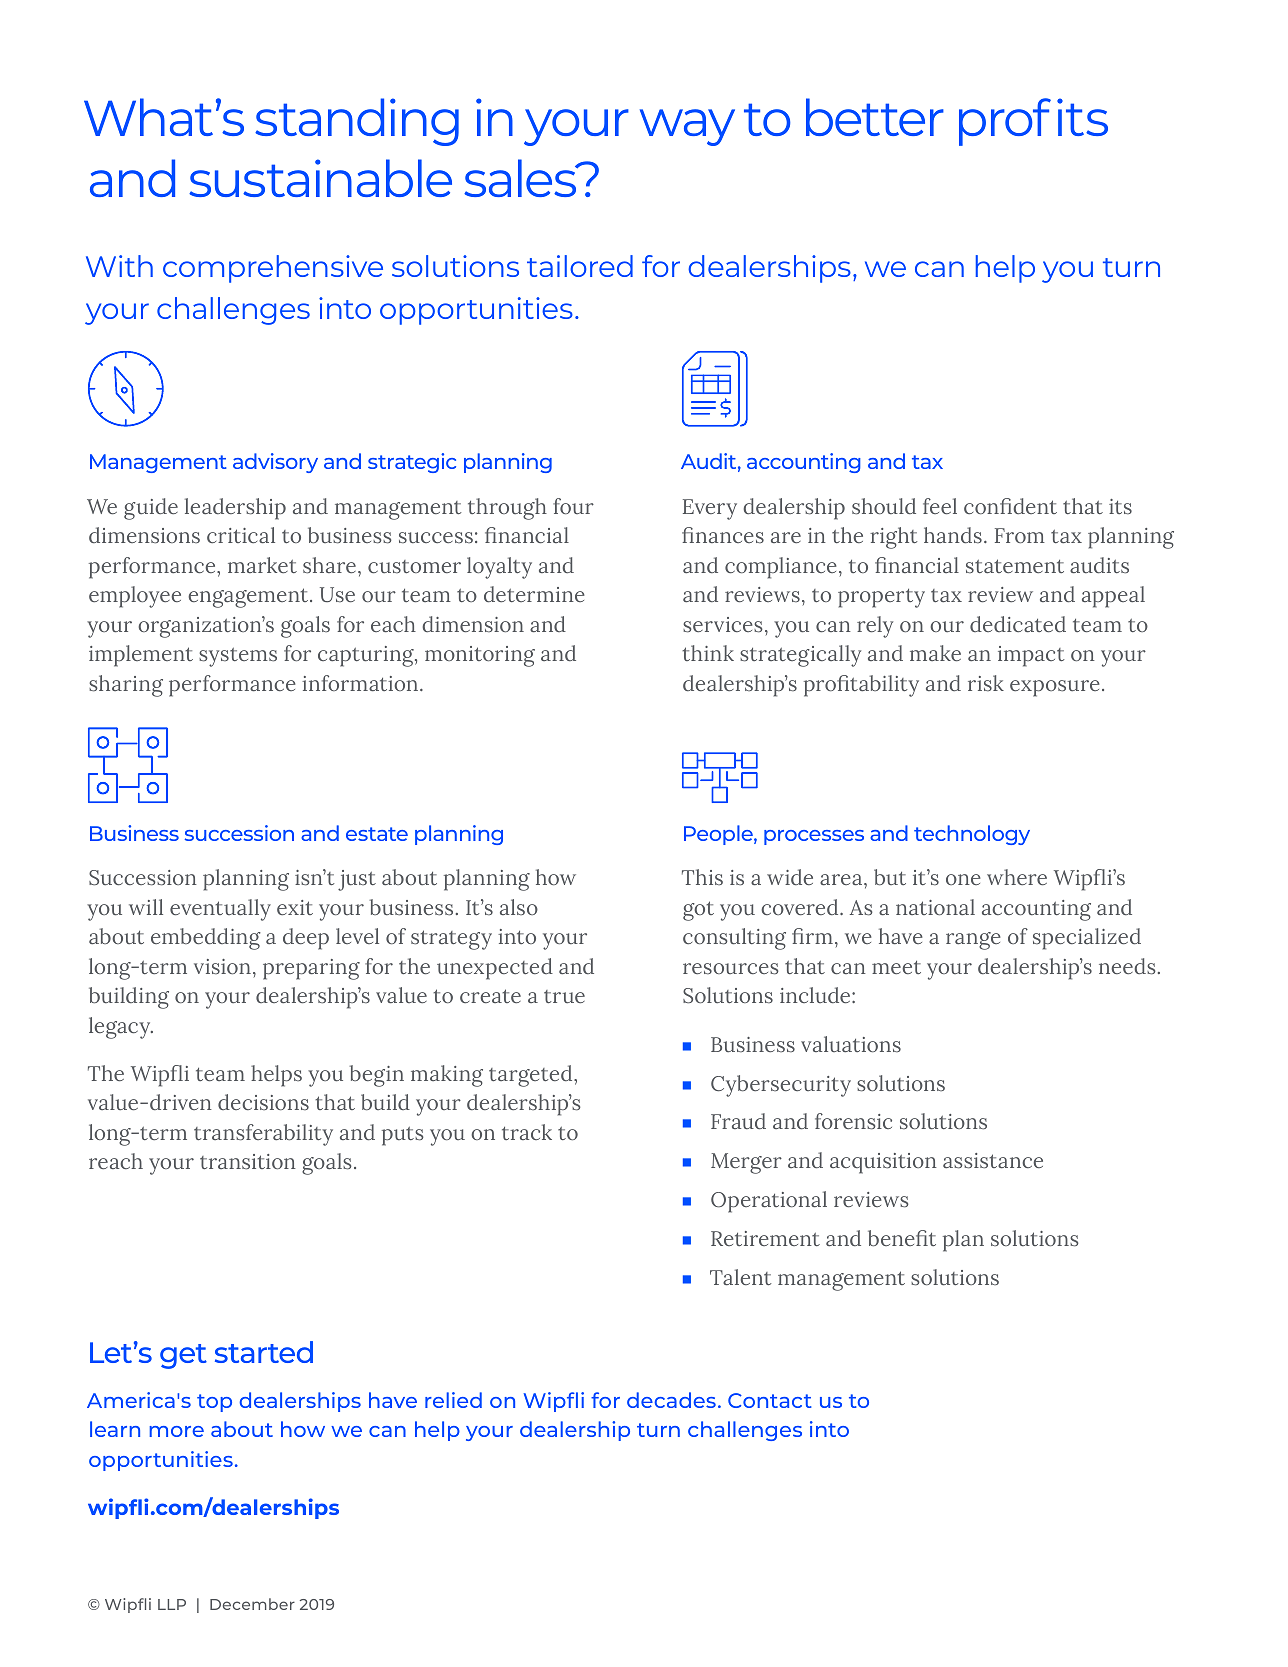 Image resolution: width=1288 pixels, height=1667 pixels. I want to click on decades, so click(671, 1400).
